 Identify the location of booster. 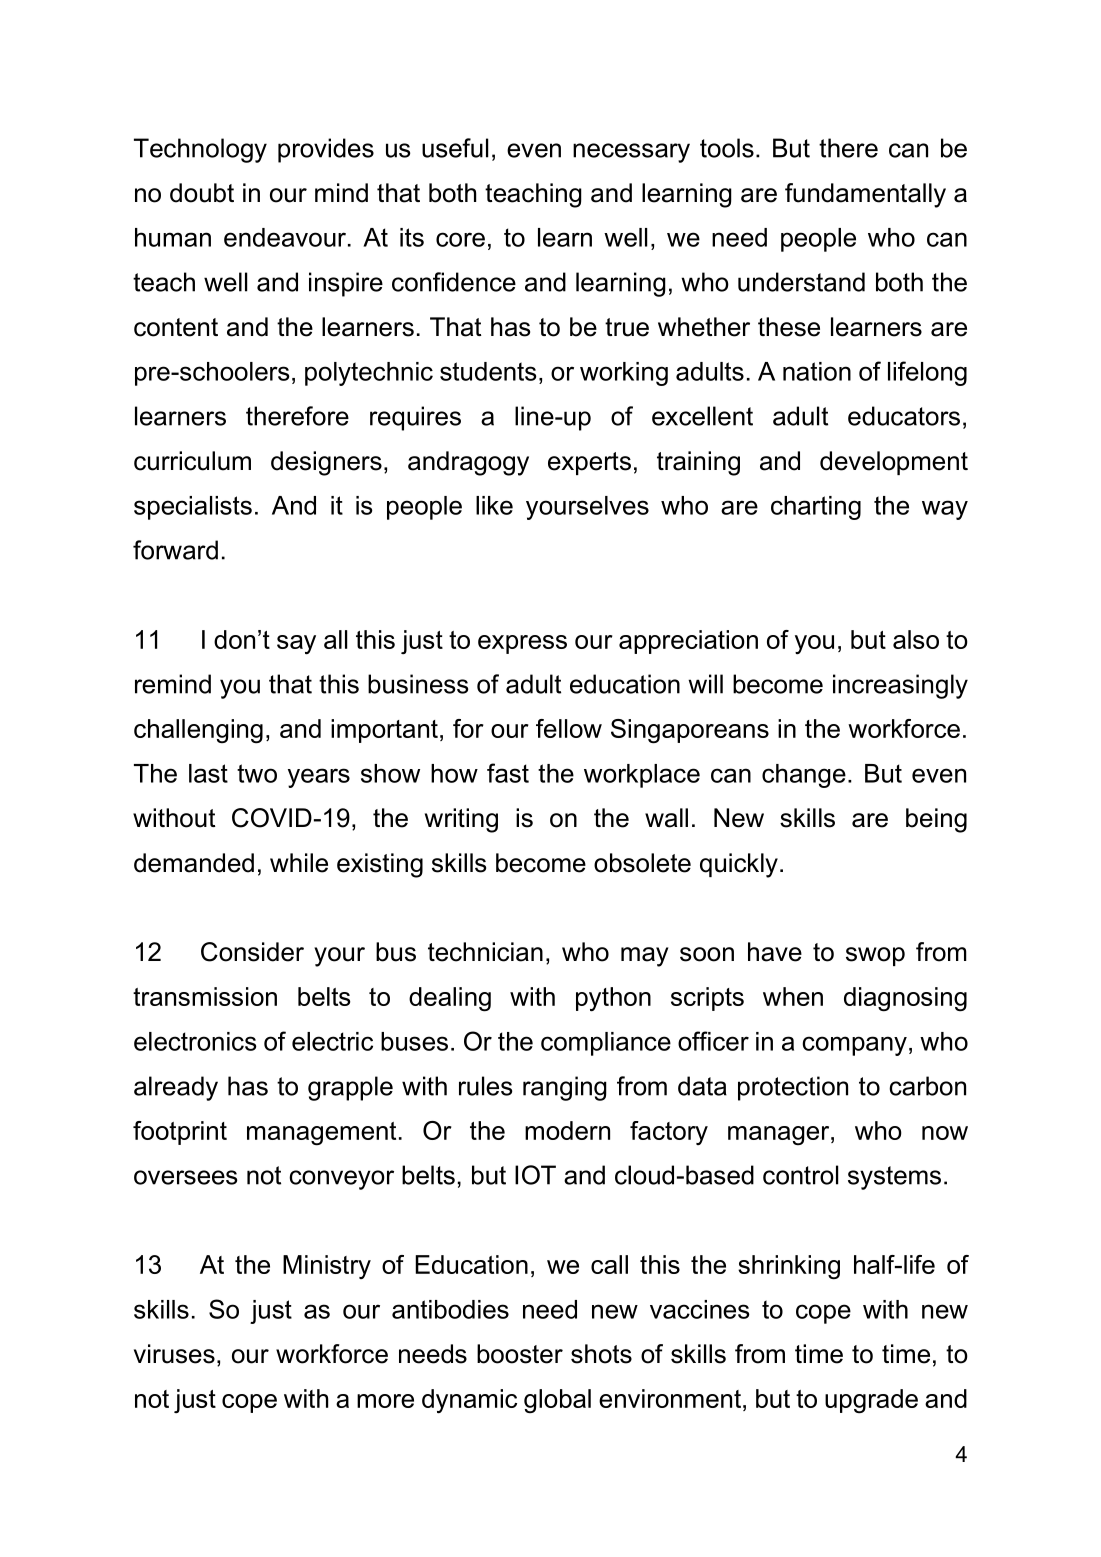
(520, 1354).
